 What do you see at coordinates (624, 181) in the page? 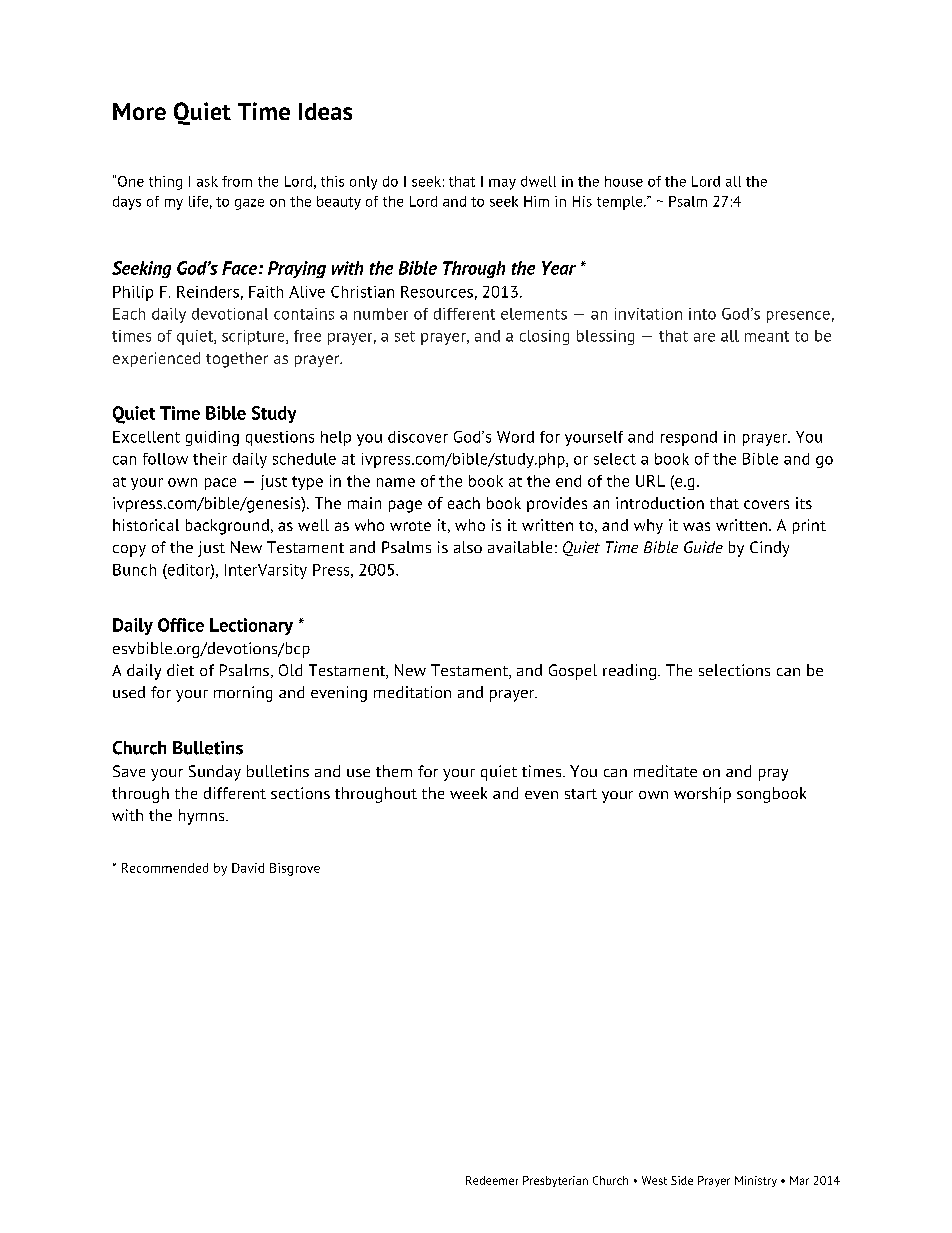
I see `house` at bounding box center [624, 181].
